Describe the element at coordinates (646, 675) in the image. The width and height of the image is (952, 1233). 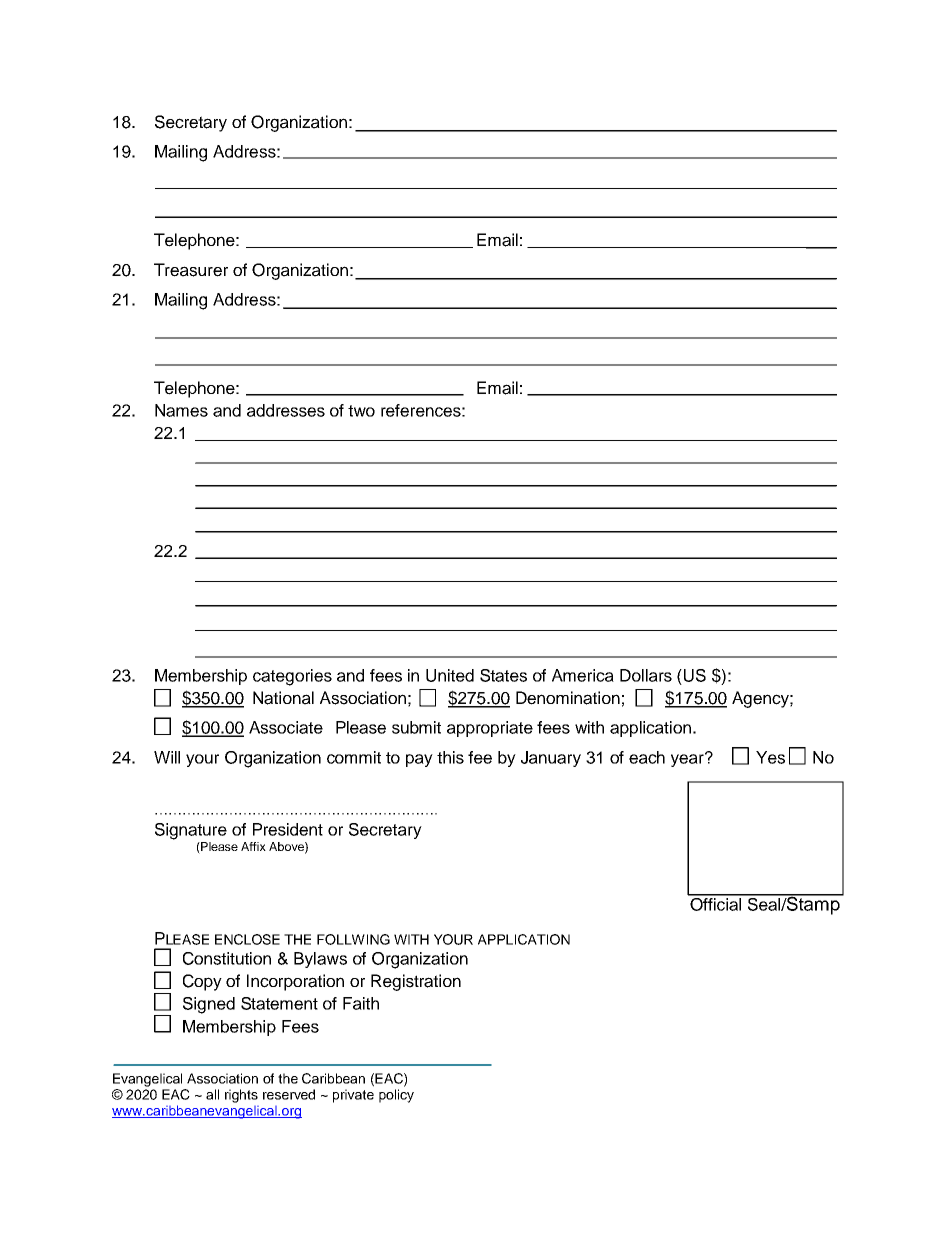
I see `Dollars` at that location.
